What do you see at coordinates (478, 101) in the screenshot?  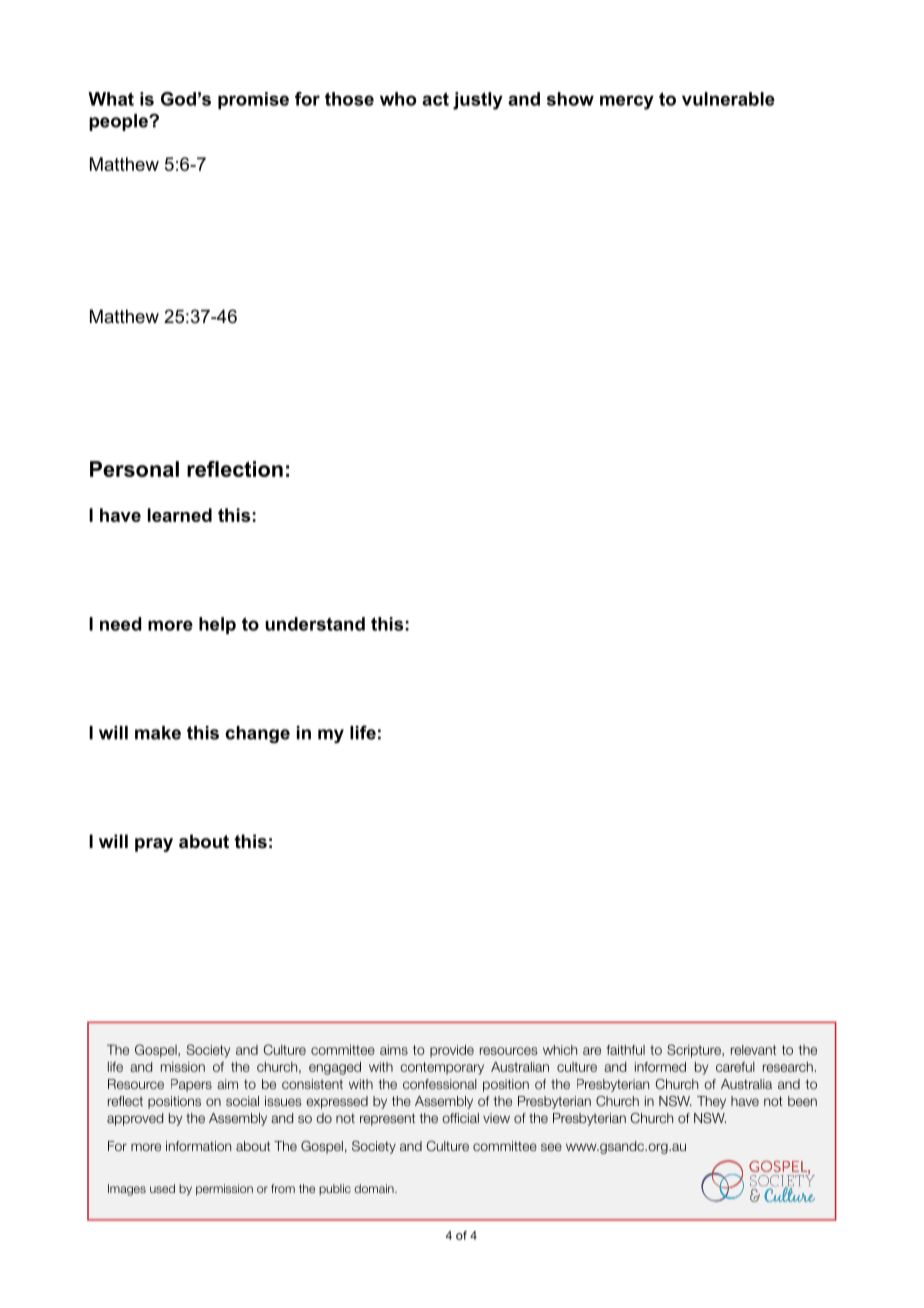 I see `justly` at bounding box center [478, 101].
